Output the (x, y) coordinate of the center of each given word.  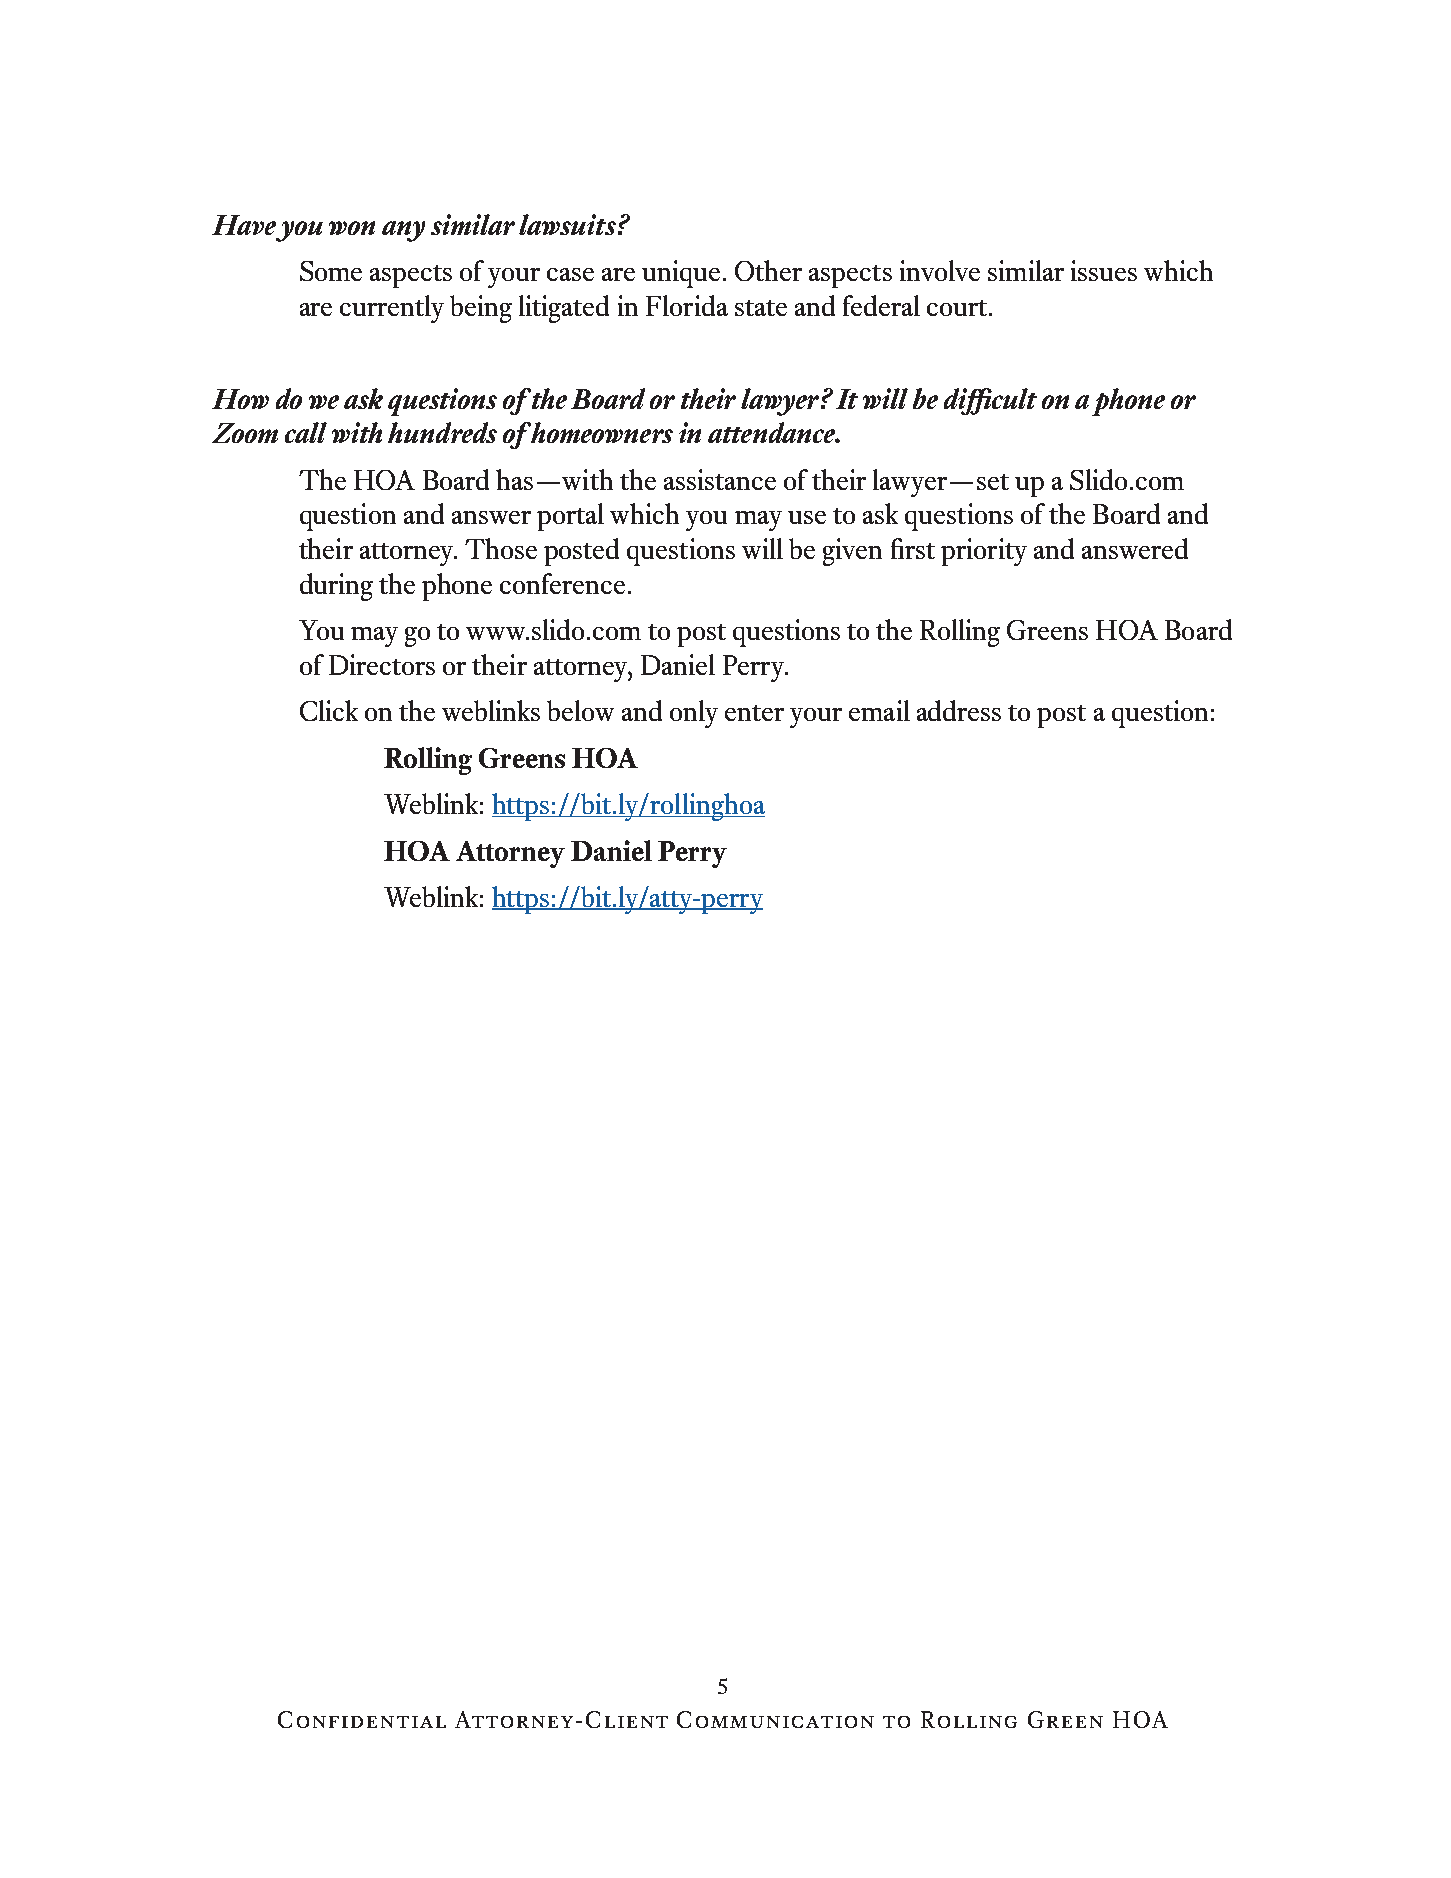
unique (681, 274)
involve (940, 270)
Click (329, 710)
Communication (775, 1719)
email (879, 710)
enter (754, 713)
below (580, 710)
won (352, 228)
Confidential (362, 1719)
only (694, 714)
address (959, 710)
